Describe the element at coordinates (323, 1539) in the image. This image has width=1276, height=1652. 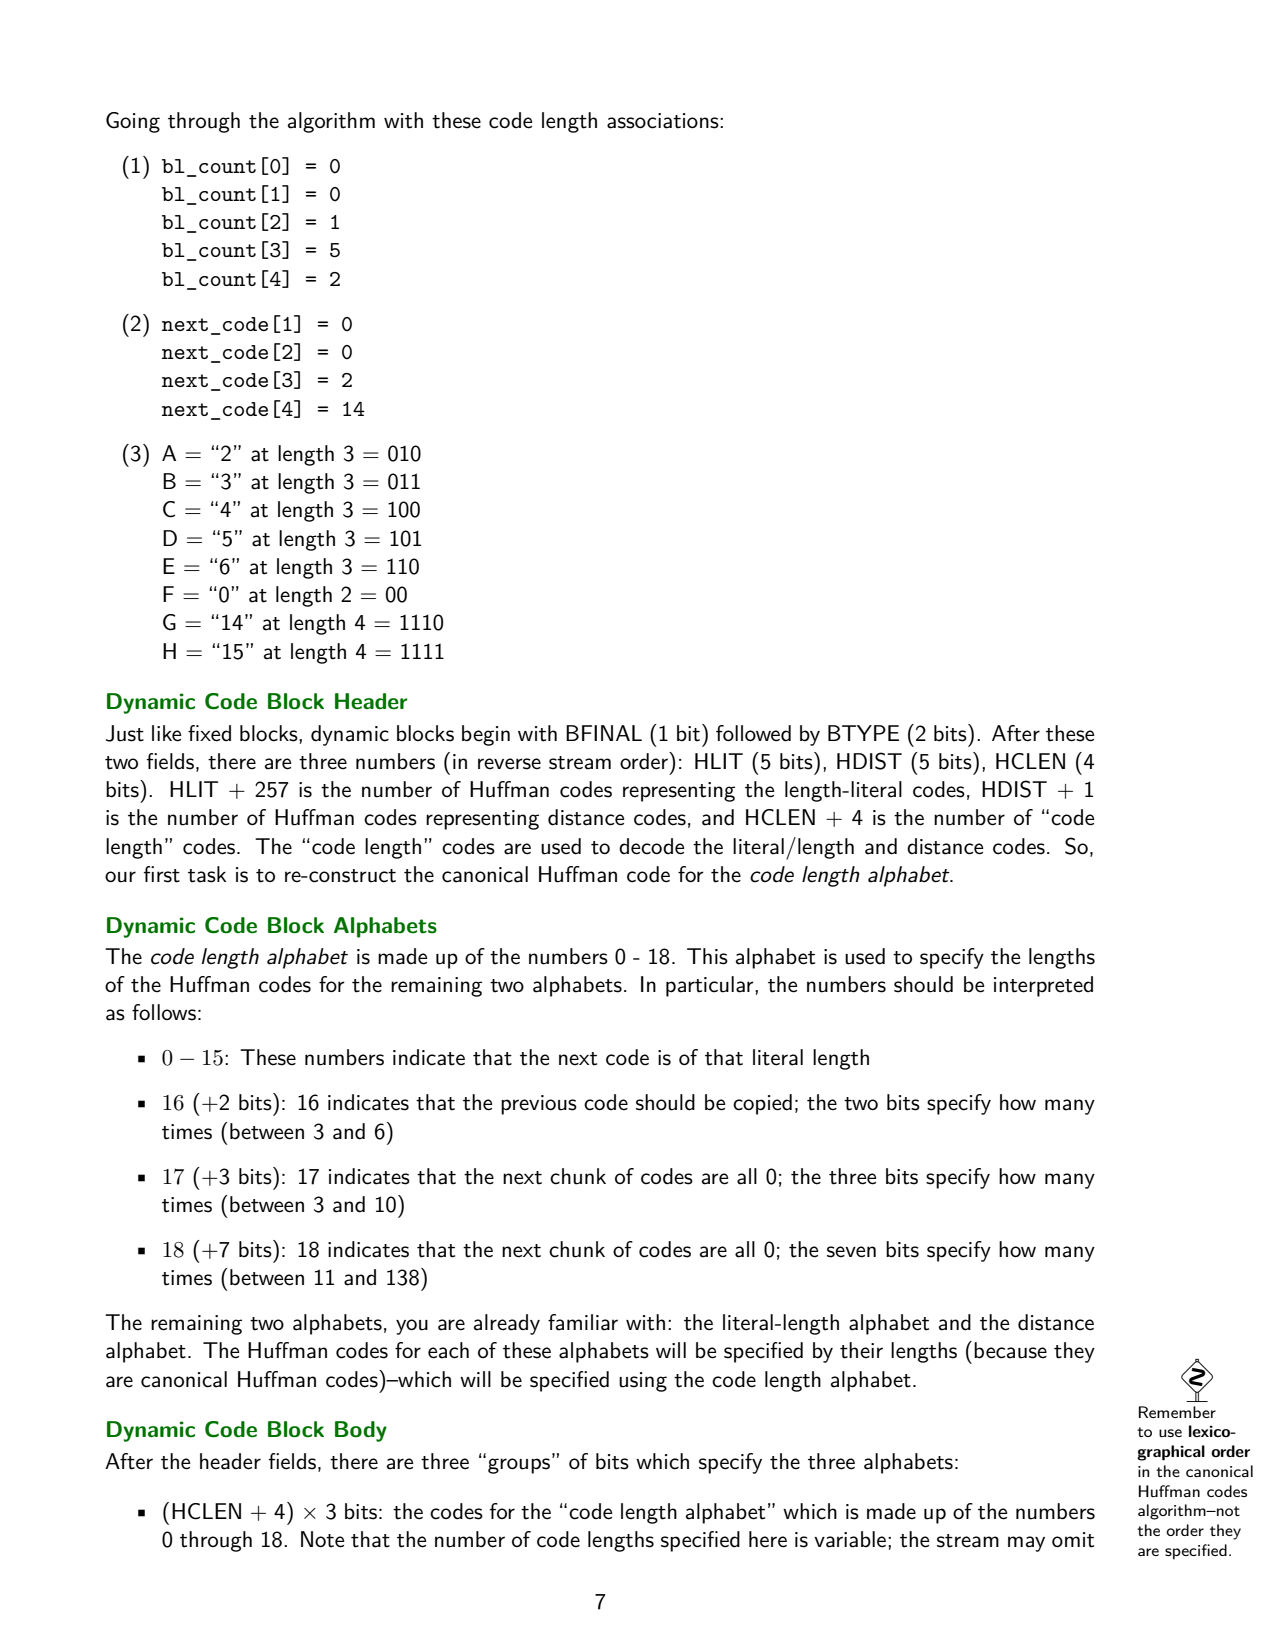
I see `Note` at that location.
